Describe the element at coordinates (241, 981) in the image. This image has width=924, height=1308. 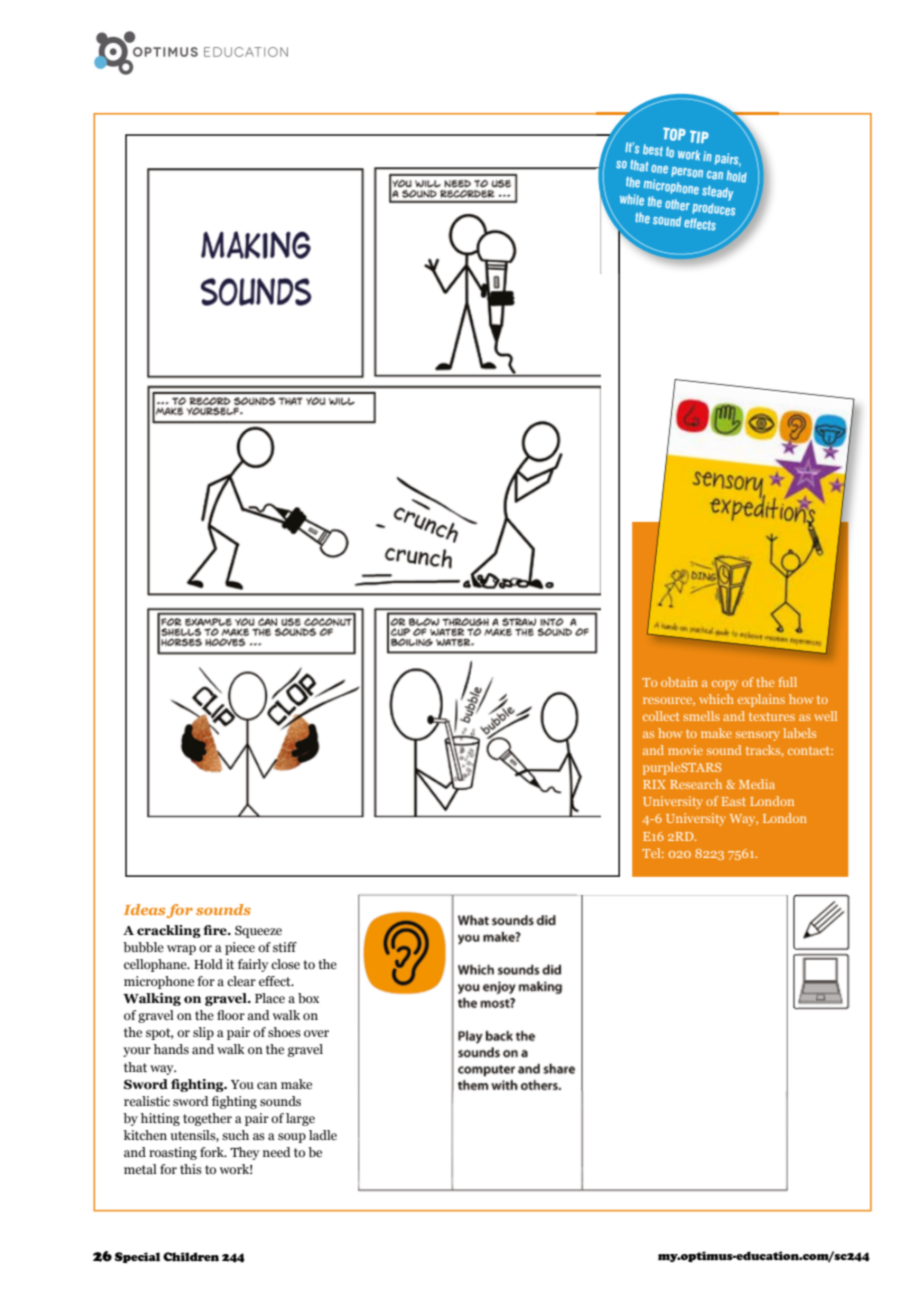
I see `clear` at that location.
